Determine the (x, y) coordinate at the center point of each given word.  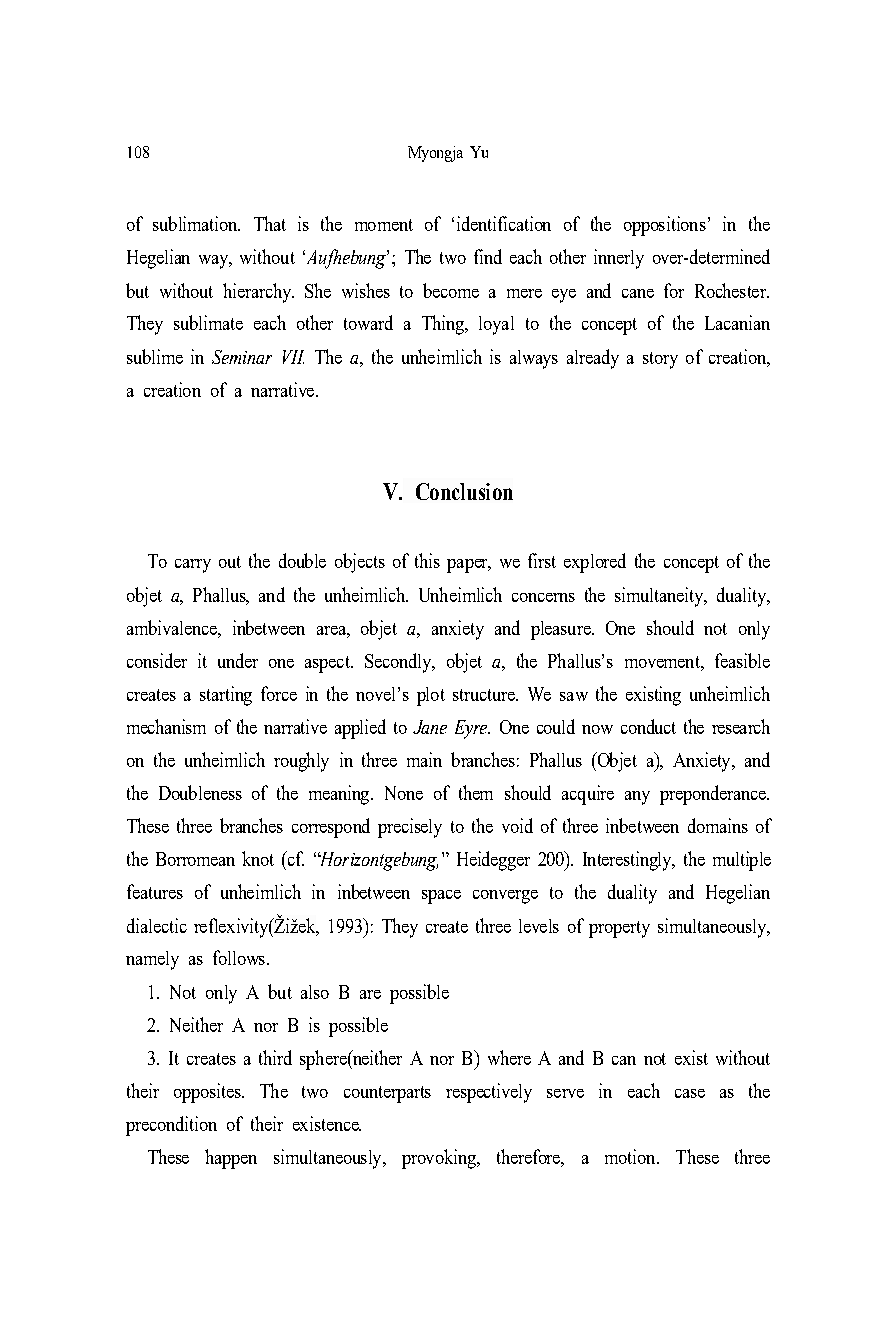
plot (431, 696)
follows (239, 957)
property (619, 929)
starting (226, 696)
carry (193, 566)
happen (231, 1159)
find (488, 256)
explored (595, 563)
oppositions (665, 226)
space (441, 897)
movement (663, 662)
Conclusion (464, 491)
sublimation (196, 223)
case (690, 1093)
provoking (440, 1159)
